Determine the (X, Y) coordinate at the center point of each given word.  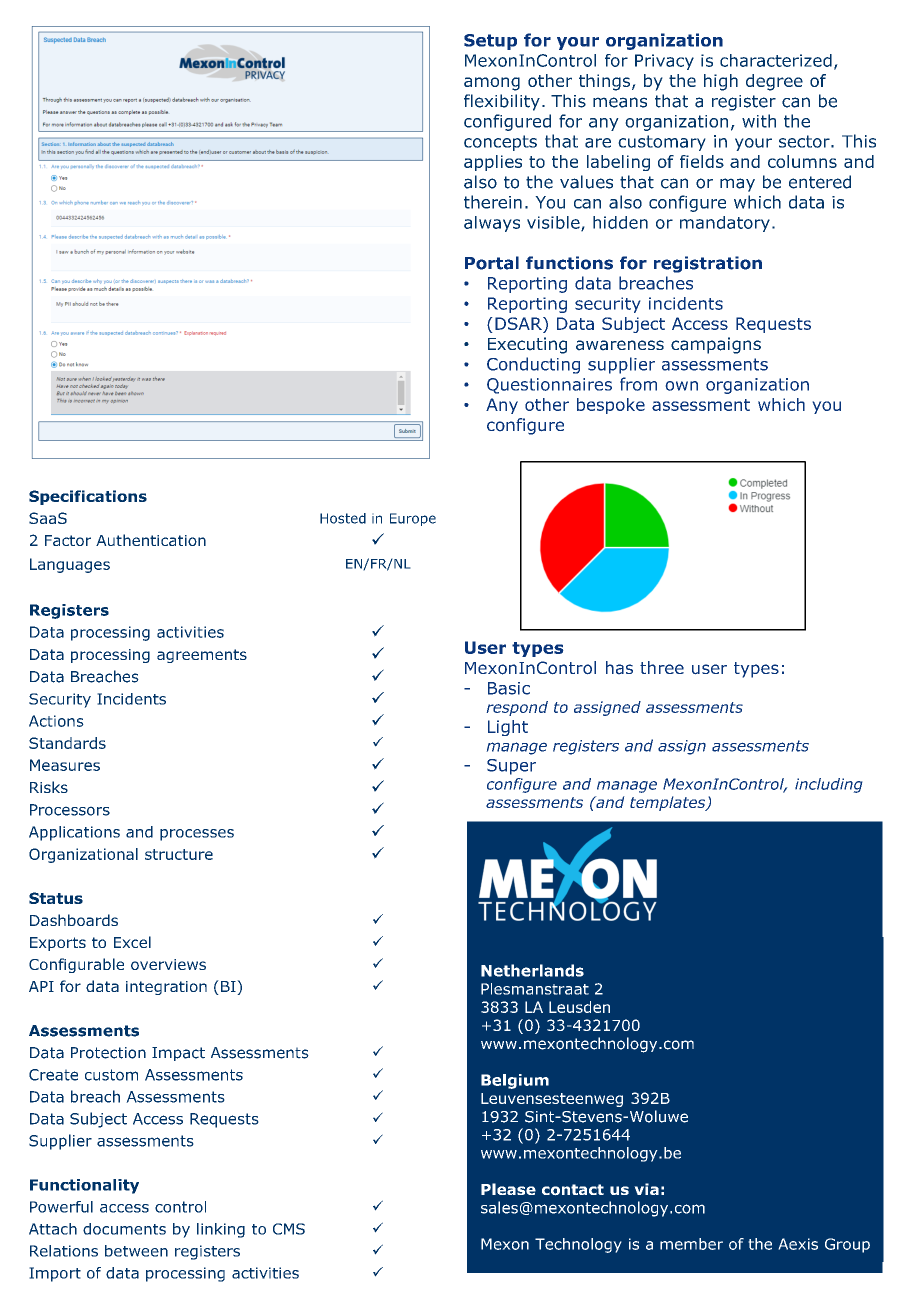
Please (508, 1189)
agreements (202, 656)
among (492, 84)
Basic (509, 688)
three (662, 667)
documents (124, 1229)
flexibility (502, 102)
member (691, 1244)
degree (774, 82)
